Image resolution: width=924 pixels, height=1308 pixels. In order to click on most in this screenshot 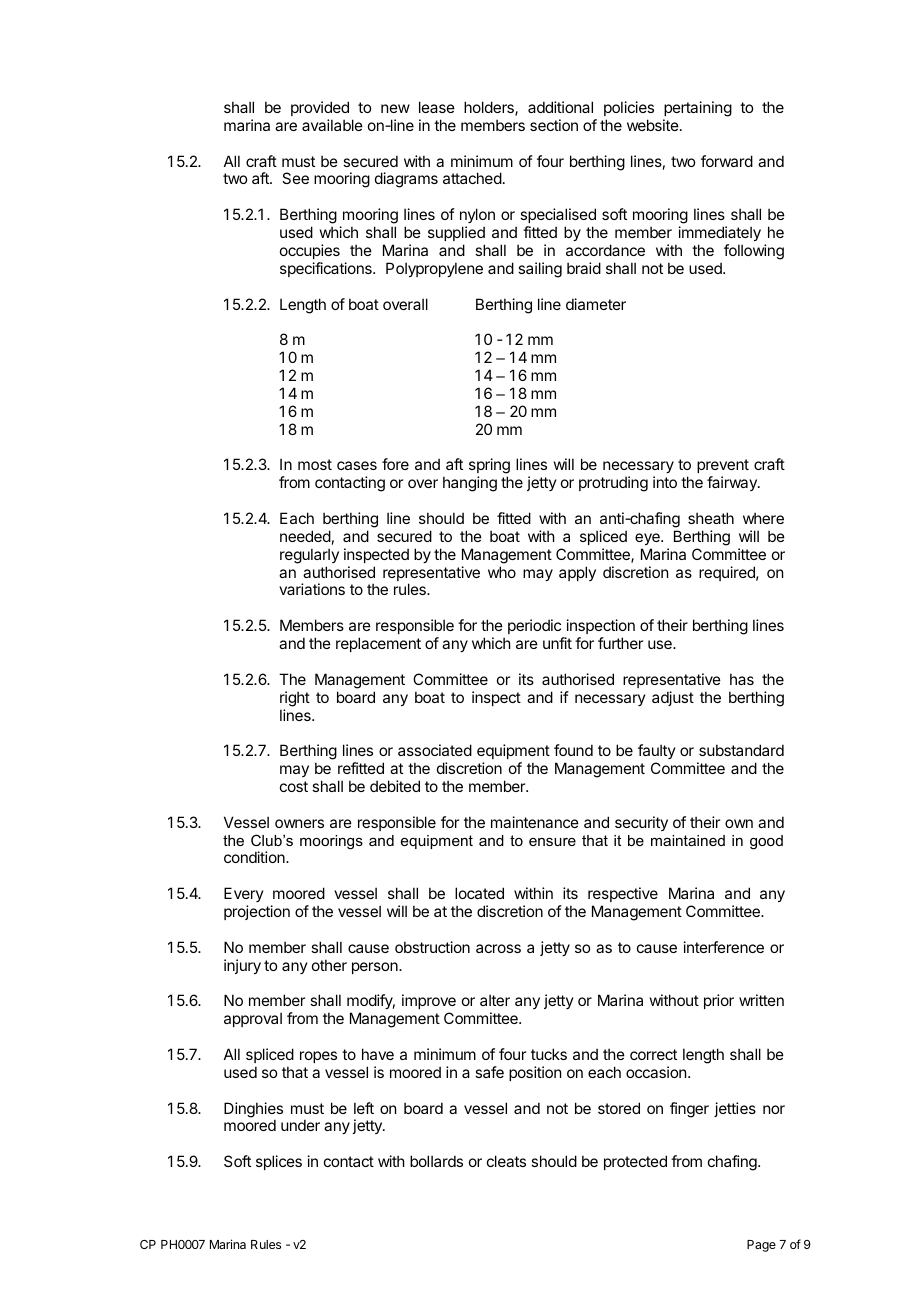, I will do `click(315, 464)`.
